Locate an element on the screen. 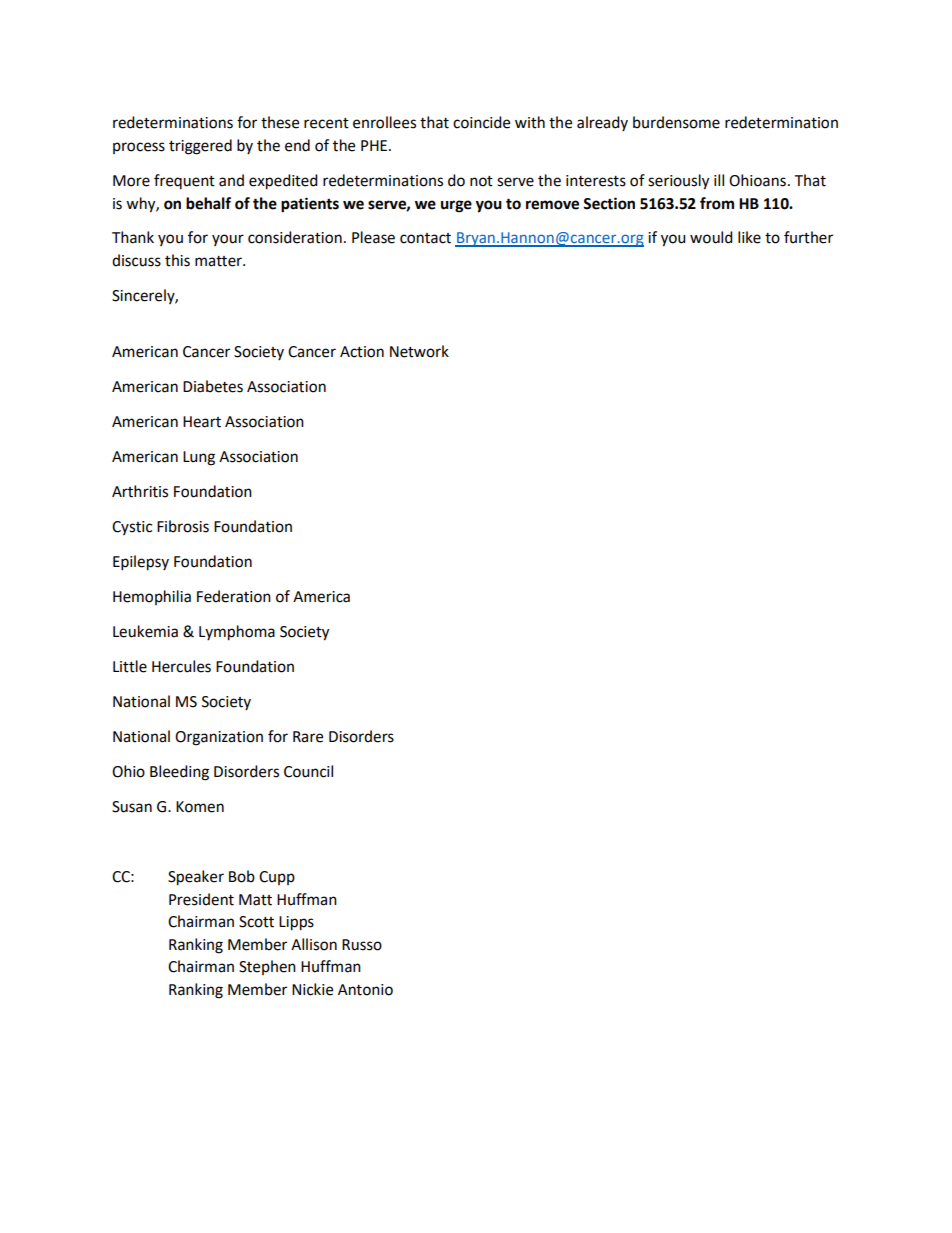  Network is located at coordinates (419, 351).
